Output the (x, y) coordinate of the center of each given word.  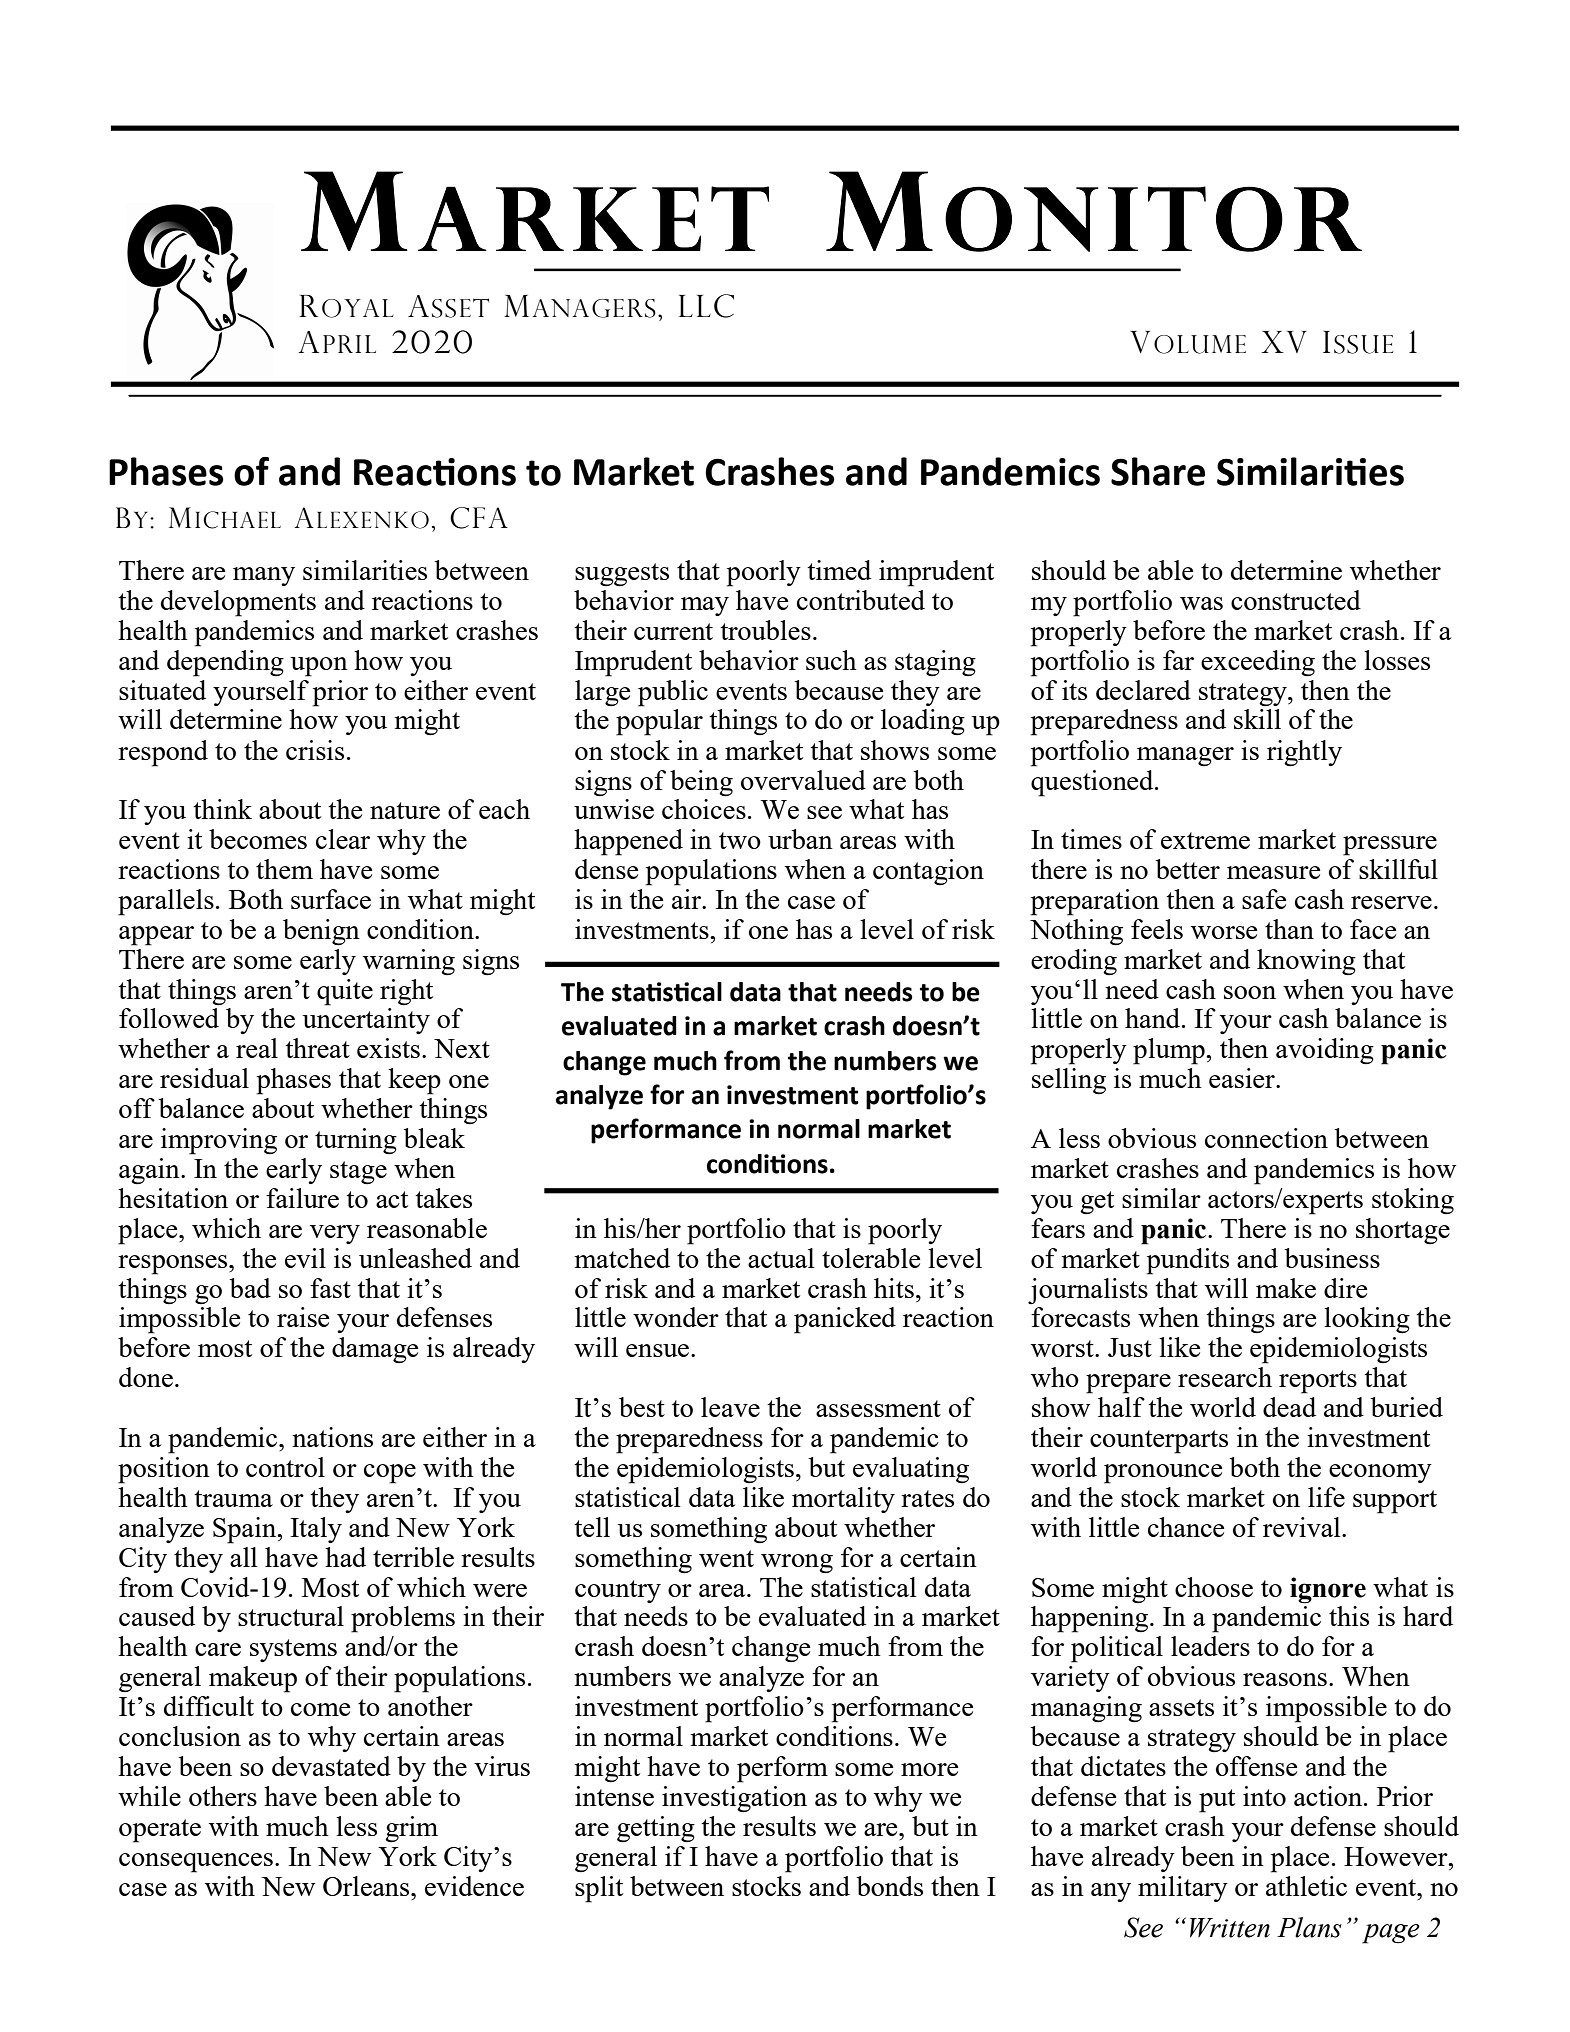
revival (1303, 1527)
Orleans (367, 1886)
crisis (315, 750)
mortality (843, 1500)
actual (781, 1258)
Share (1158, 471)
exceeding (1258, 663)
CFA (479, 518)
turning (356, 1141)
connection (1266, 1138)
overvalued (803, 780)
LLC (706, 306)
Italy (316, 1530)
